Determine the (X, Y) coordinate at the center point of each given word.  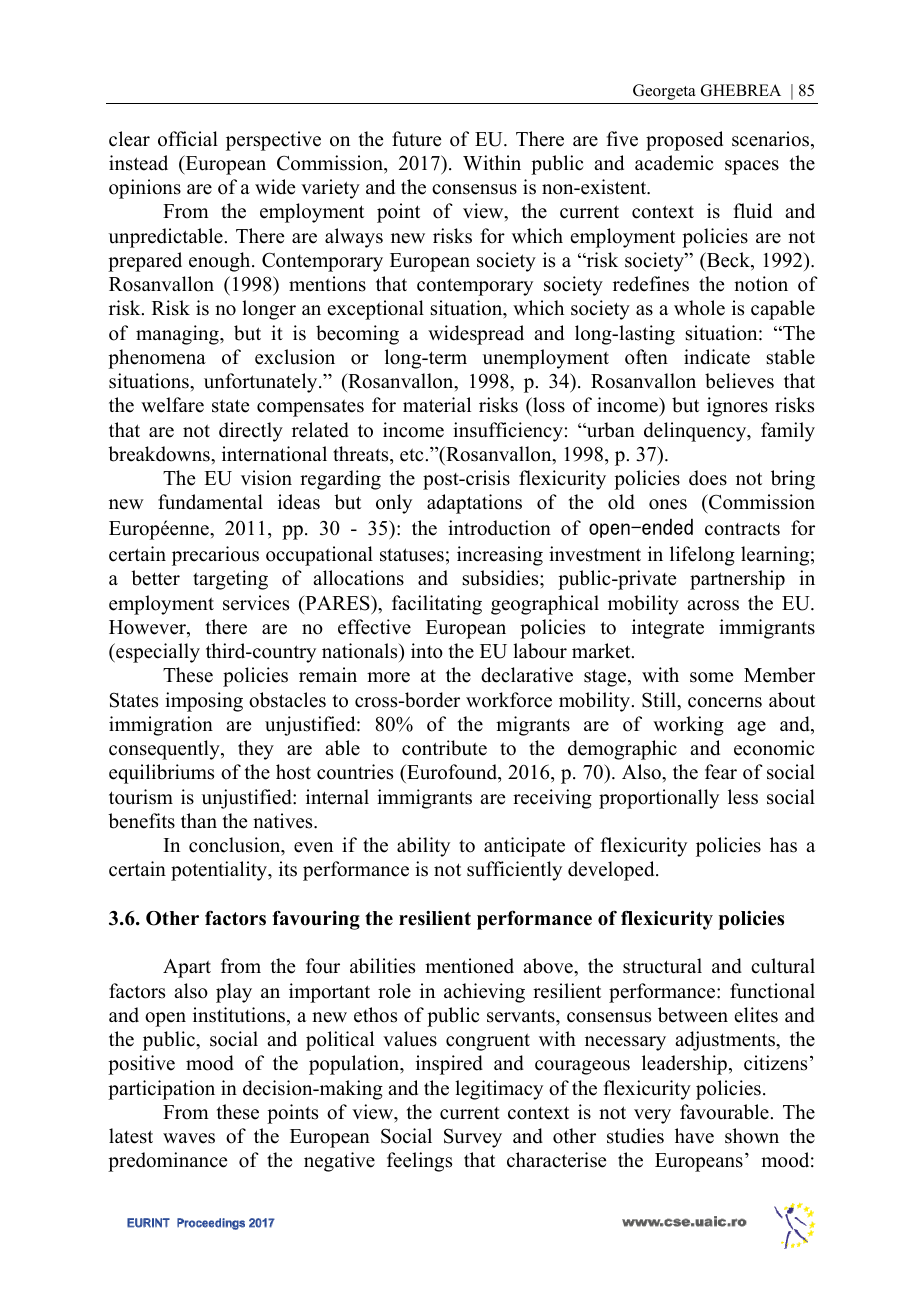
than (199, 820)
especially (157, 653)
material (437, 405)
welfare (172, 405)
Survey (473, 1138)
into (427, 651)
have (694, 1136)
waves (189, 1138)
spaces (752, 167)
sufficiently (514, 871)
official (188, 139)
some (711, 677)
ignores (737, 407)
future (416, 139)
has (783, 845)
